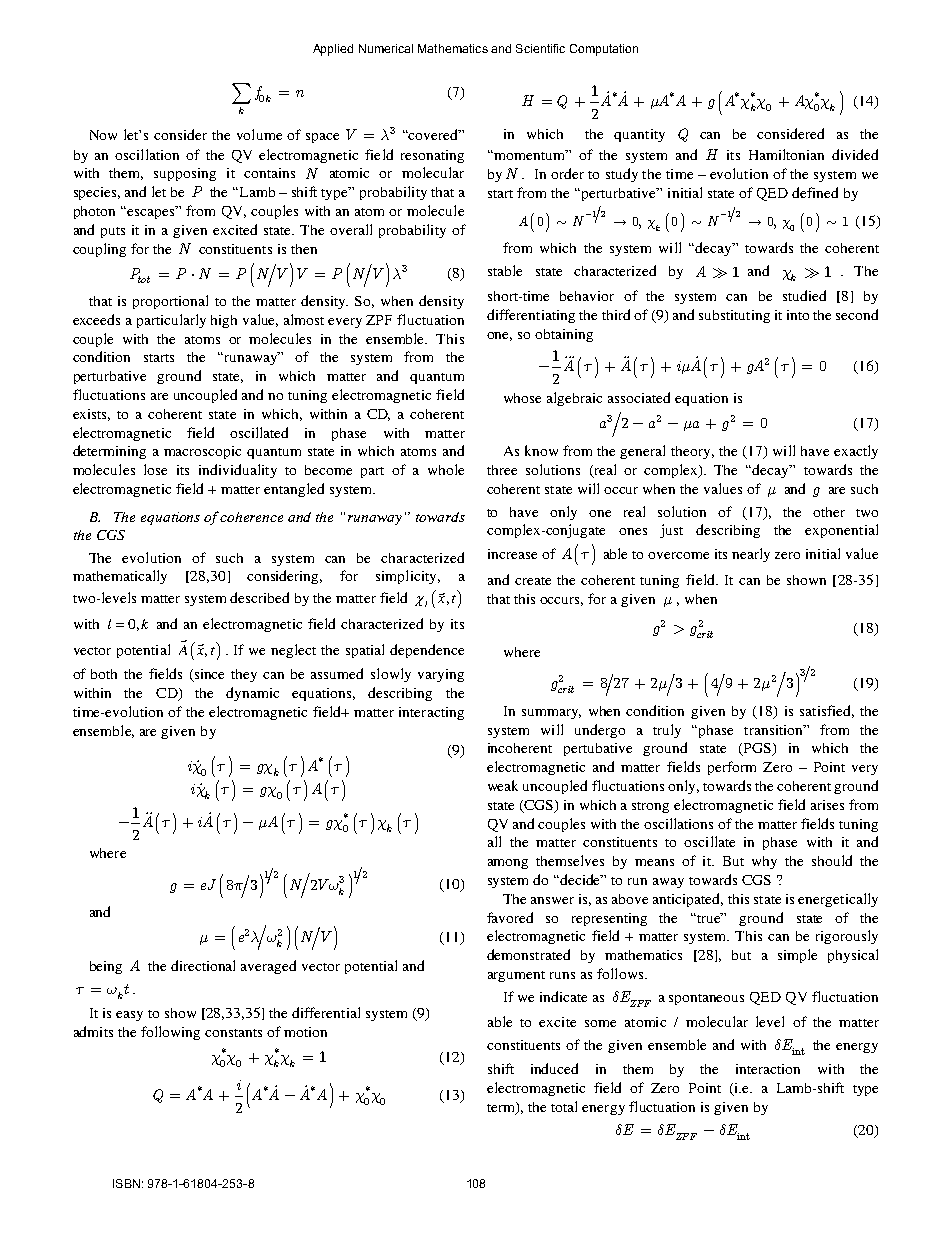 This screenshot has width=952, height=1233. Describe the element at coordinates (508, 864) in the screenshot. I see `among` at that location.
